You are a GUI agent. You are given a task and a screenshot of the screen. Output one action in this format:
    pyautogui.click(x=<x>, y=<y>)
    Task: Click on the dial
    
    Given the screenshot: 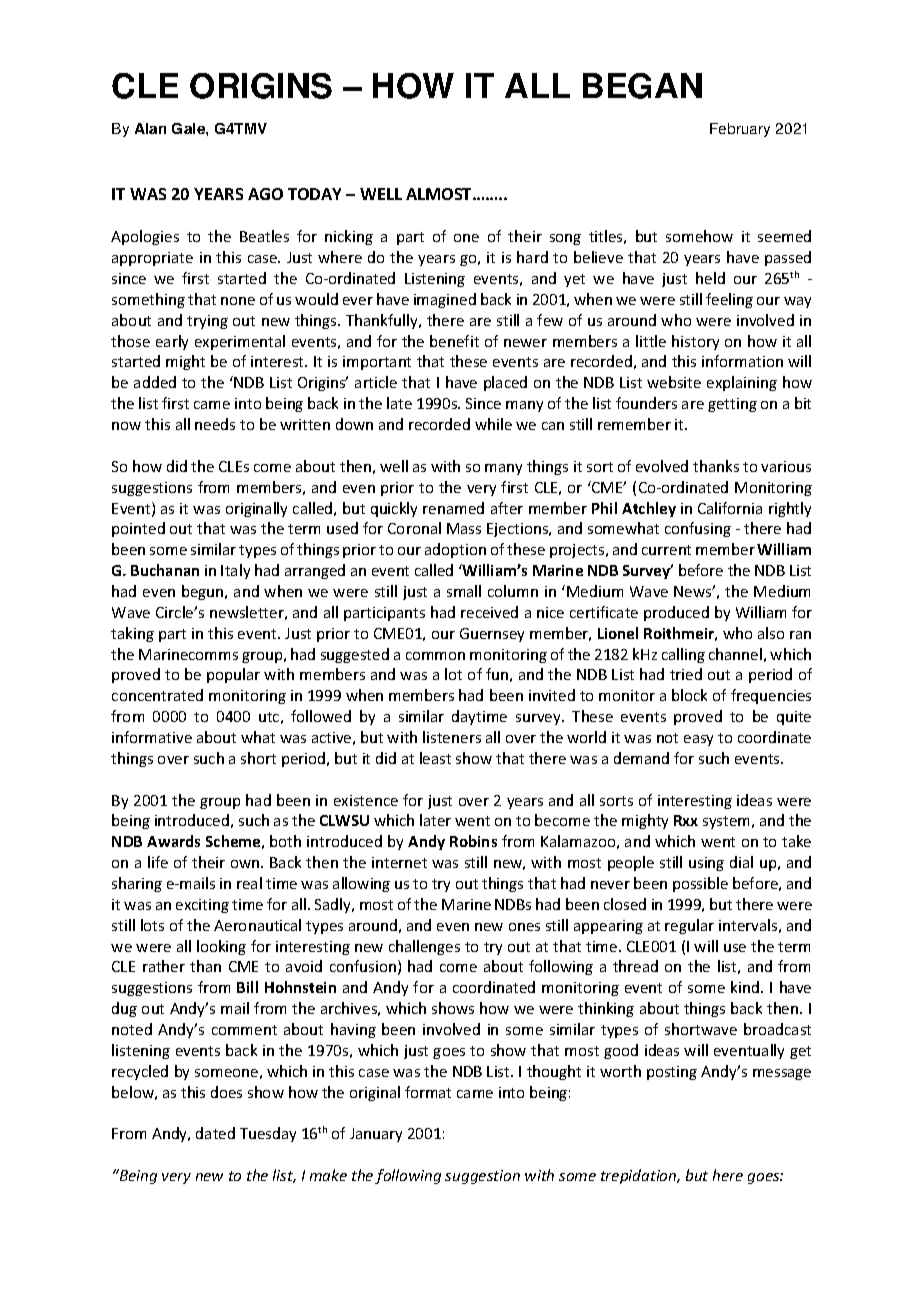 What is the action you would take?
    pyautogui.click(x=741, y=862)
